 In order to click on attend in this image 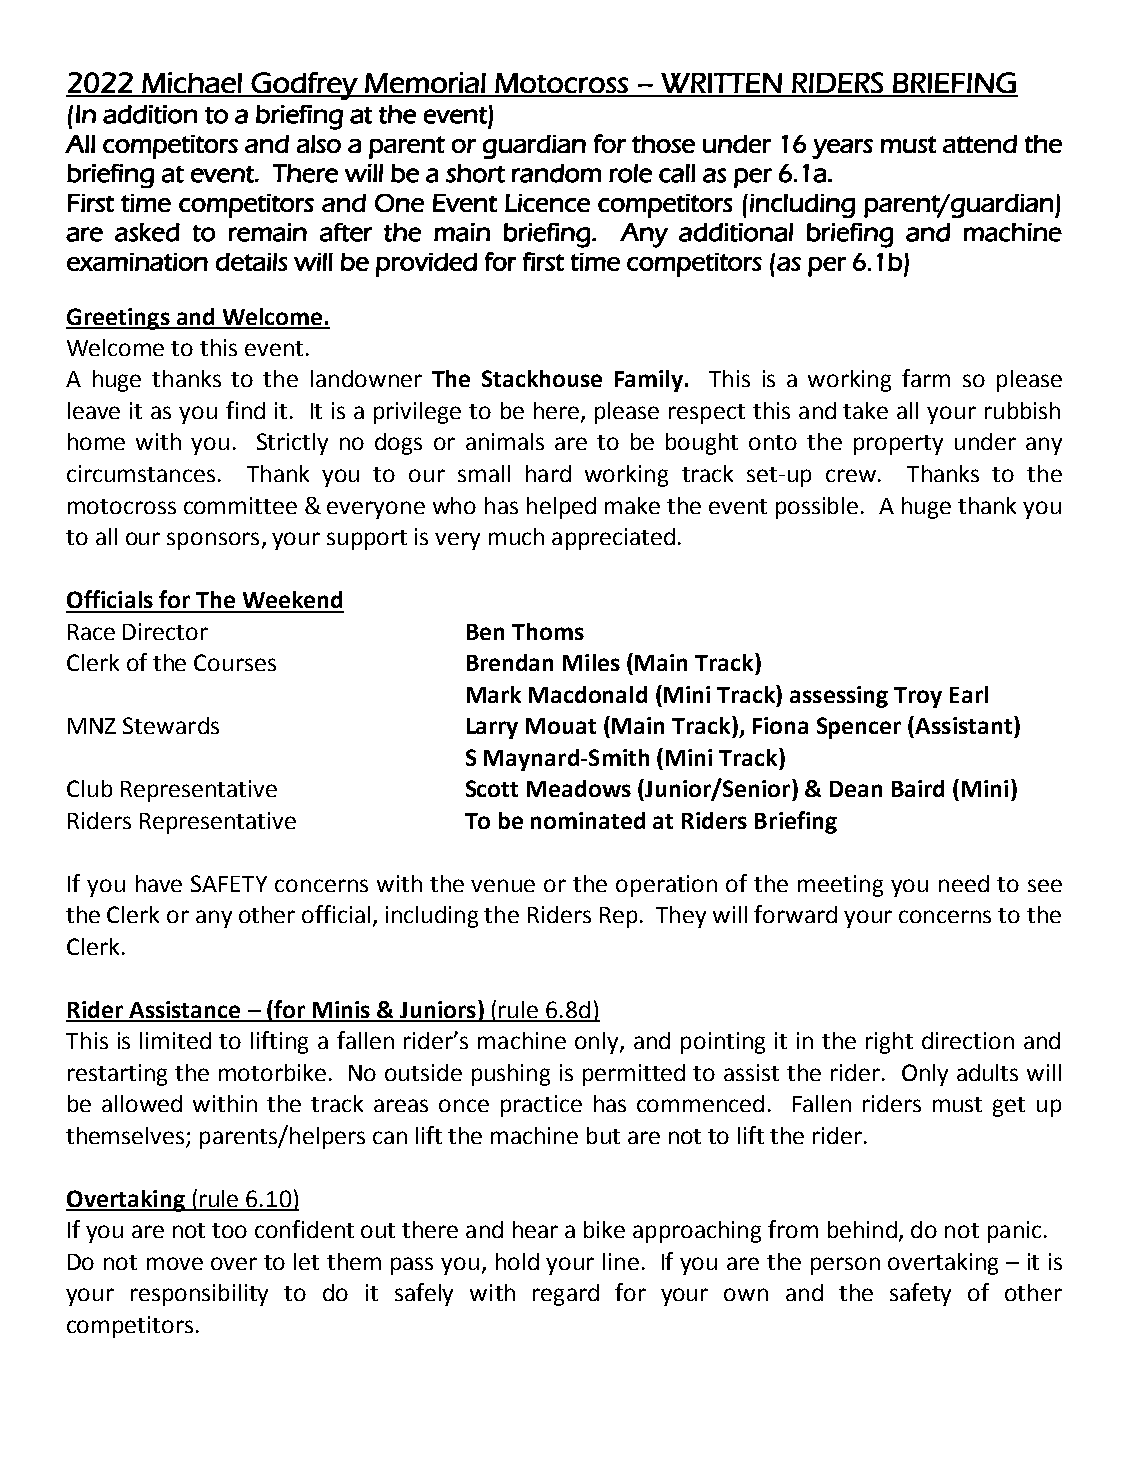, I will do `click(980, 144)`.
